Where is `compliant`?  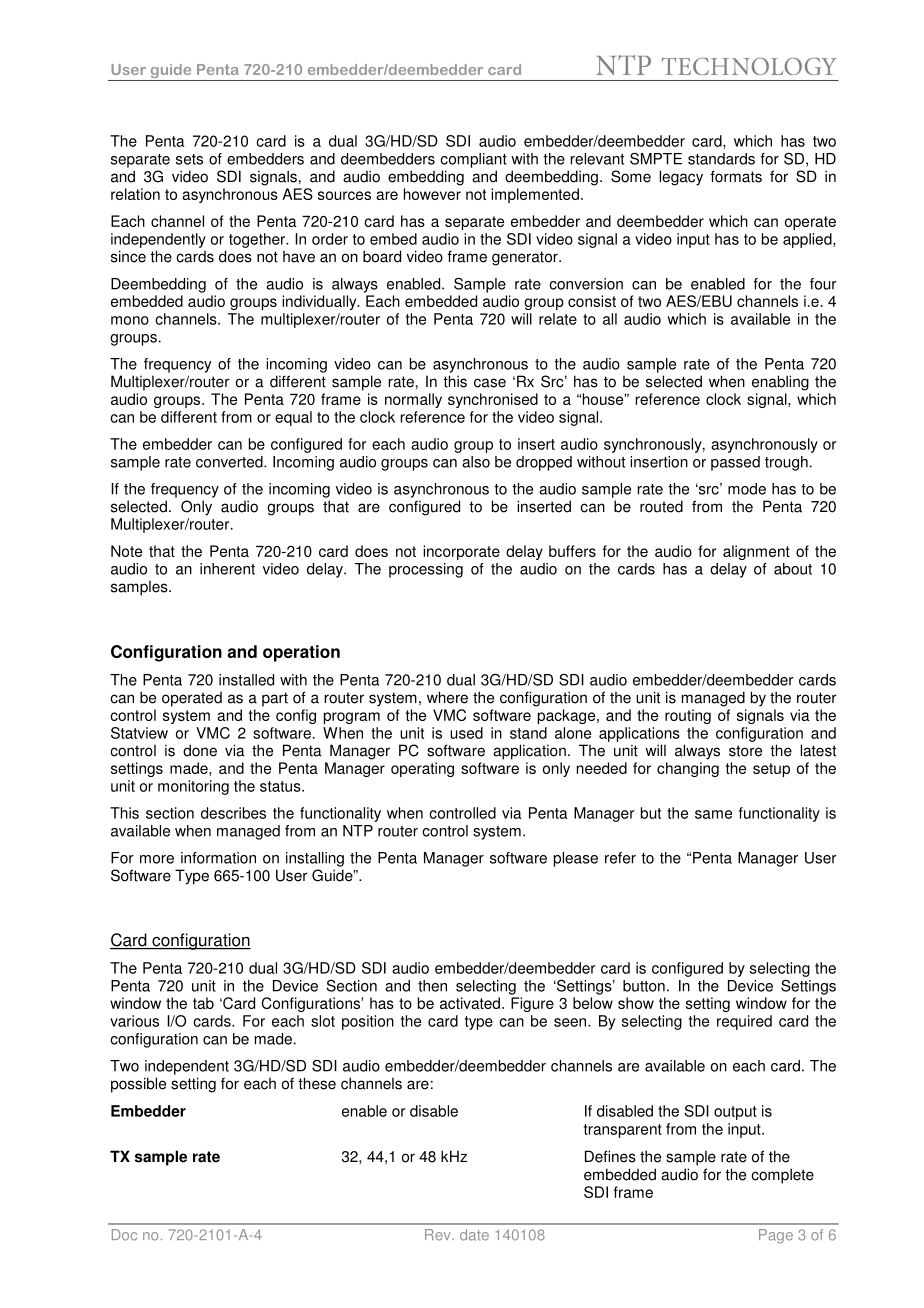
compliant is located at coordinates (473, 160).
